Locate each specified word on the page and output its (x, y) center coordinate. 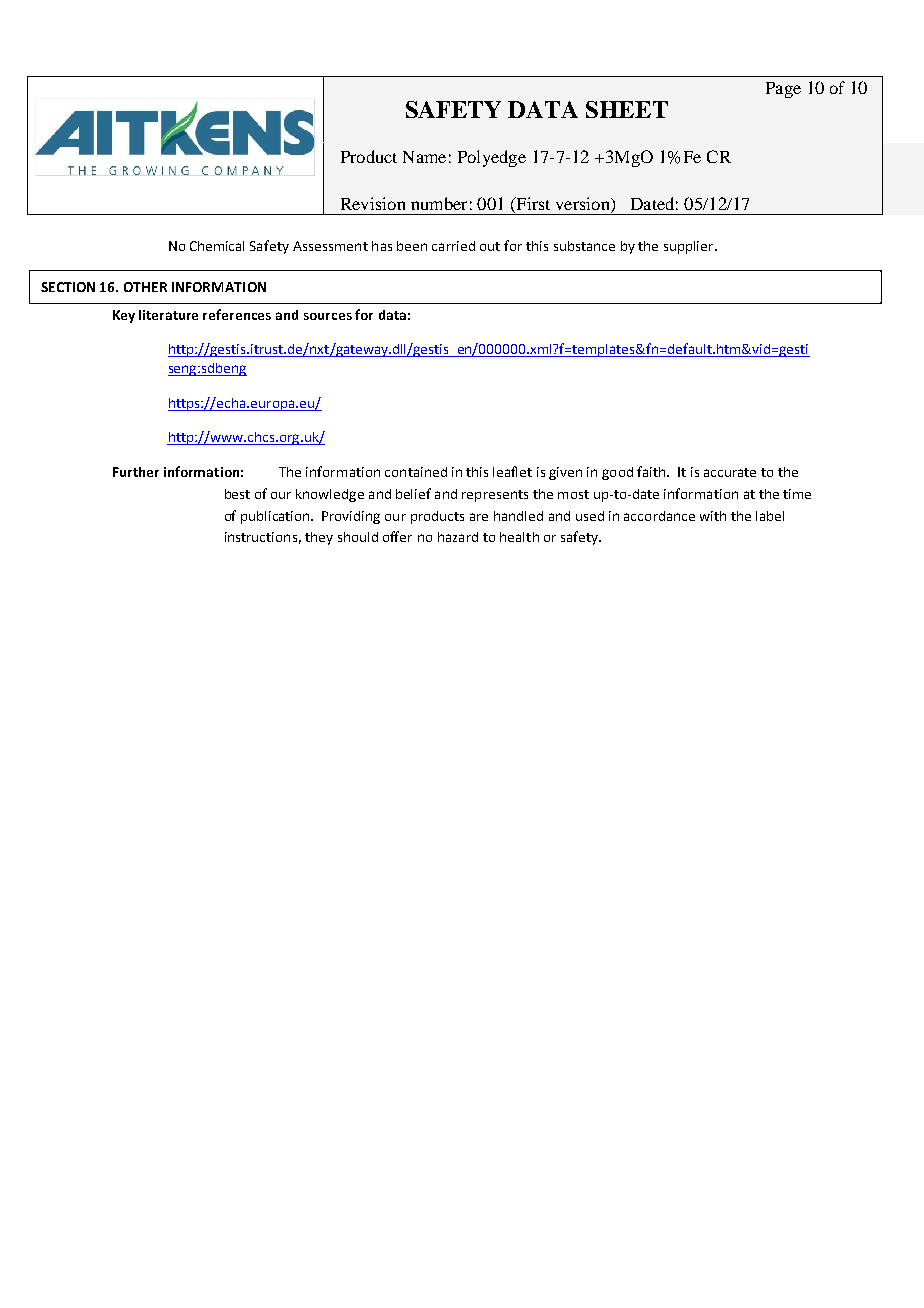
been (412, 246)
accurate (730, 472)
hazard (458, 537)
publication (276, 517)
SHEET (627, 109)
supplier (690, 247)
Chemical (217, 246)
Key (124, 316)
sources (328, 316)
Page (783, 90)
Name (424, 157)
